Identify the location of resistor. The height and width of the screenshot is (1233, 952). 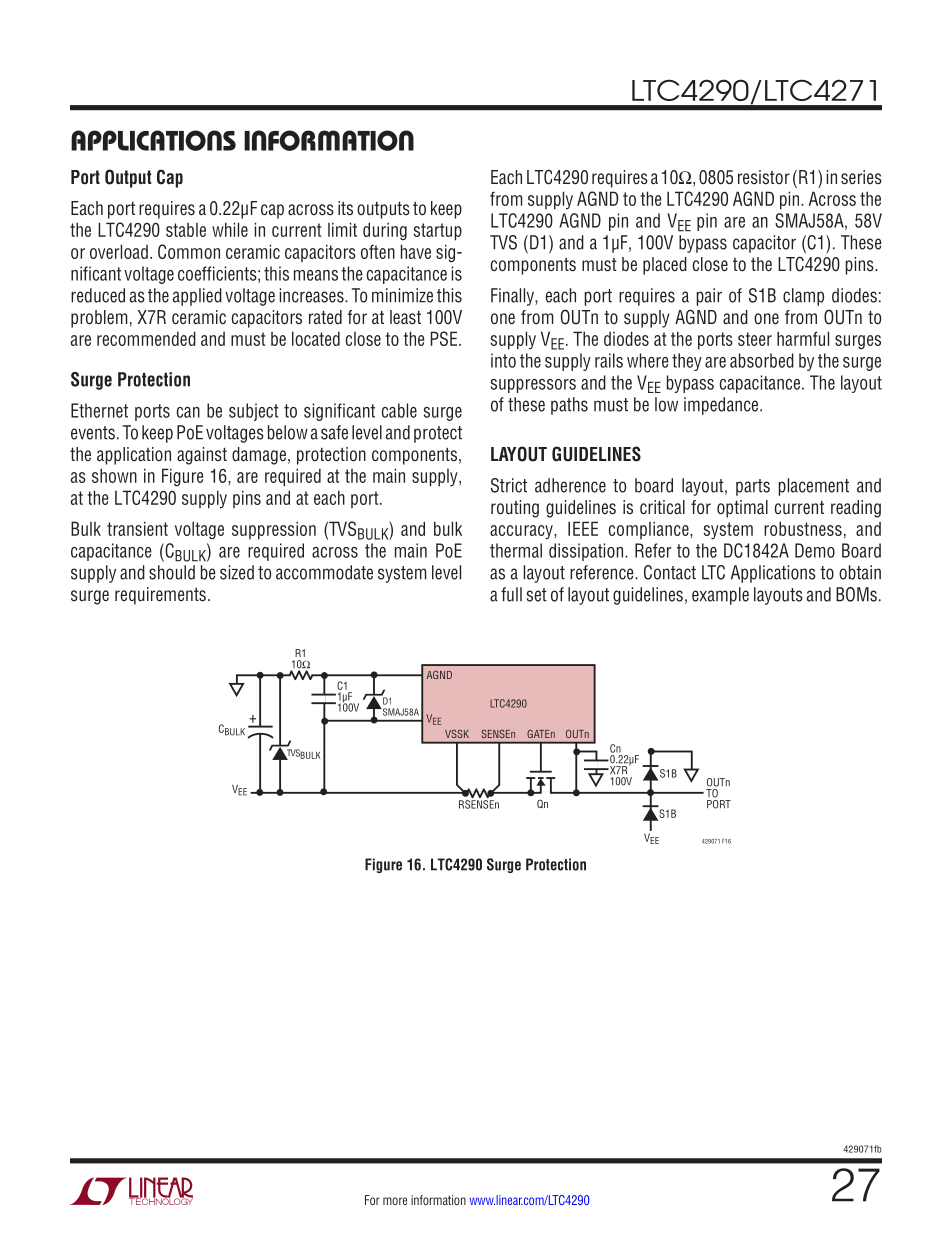
(764, 177).
